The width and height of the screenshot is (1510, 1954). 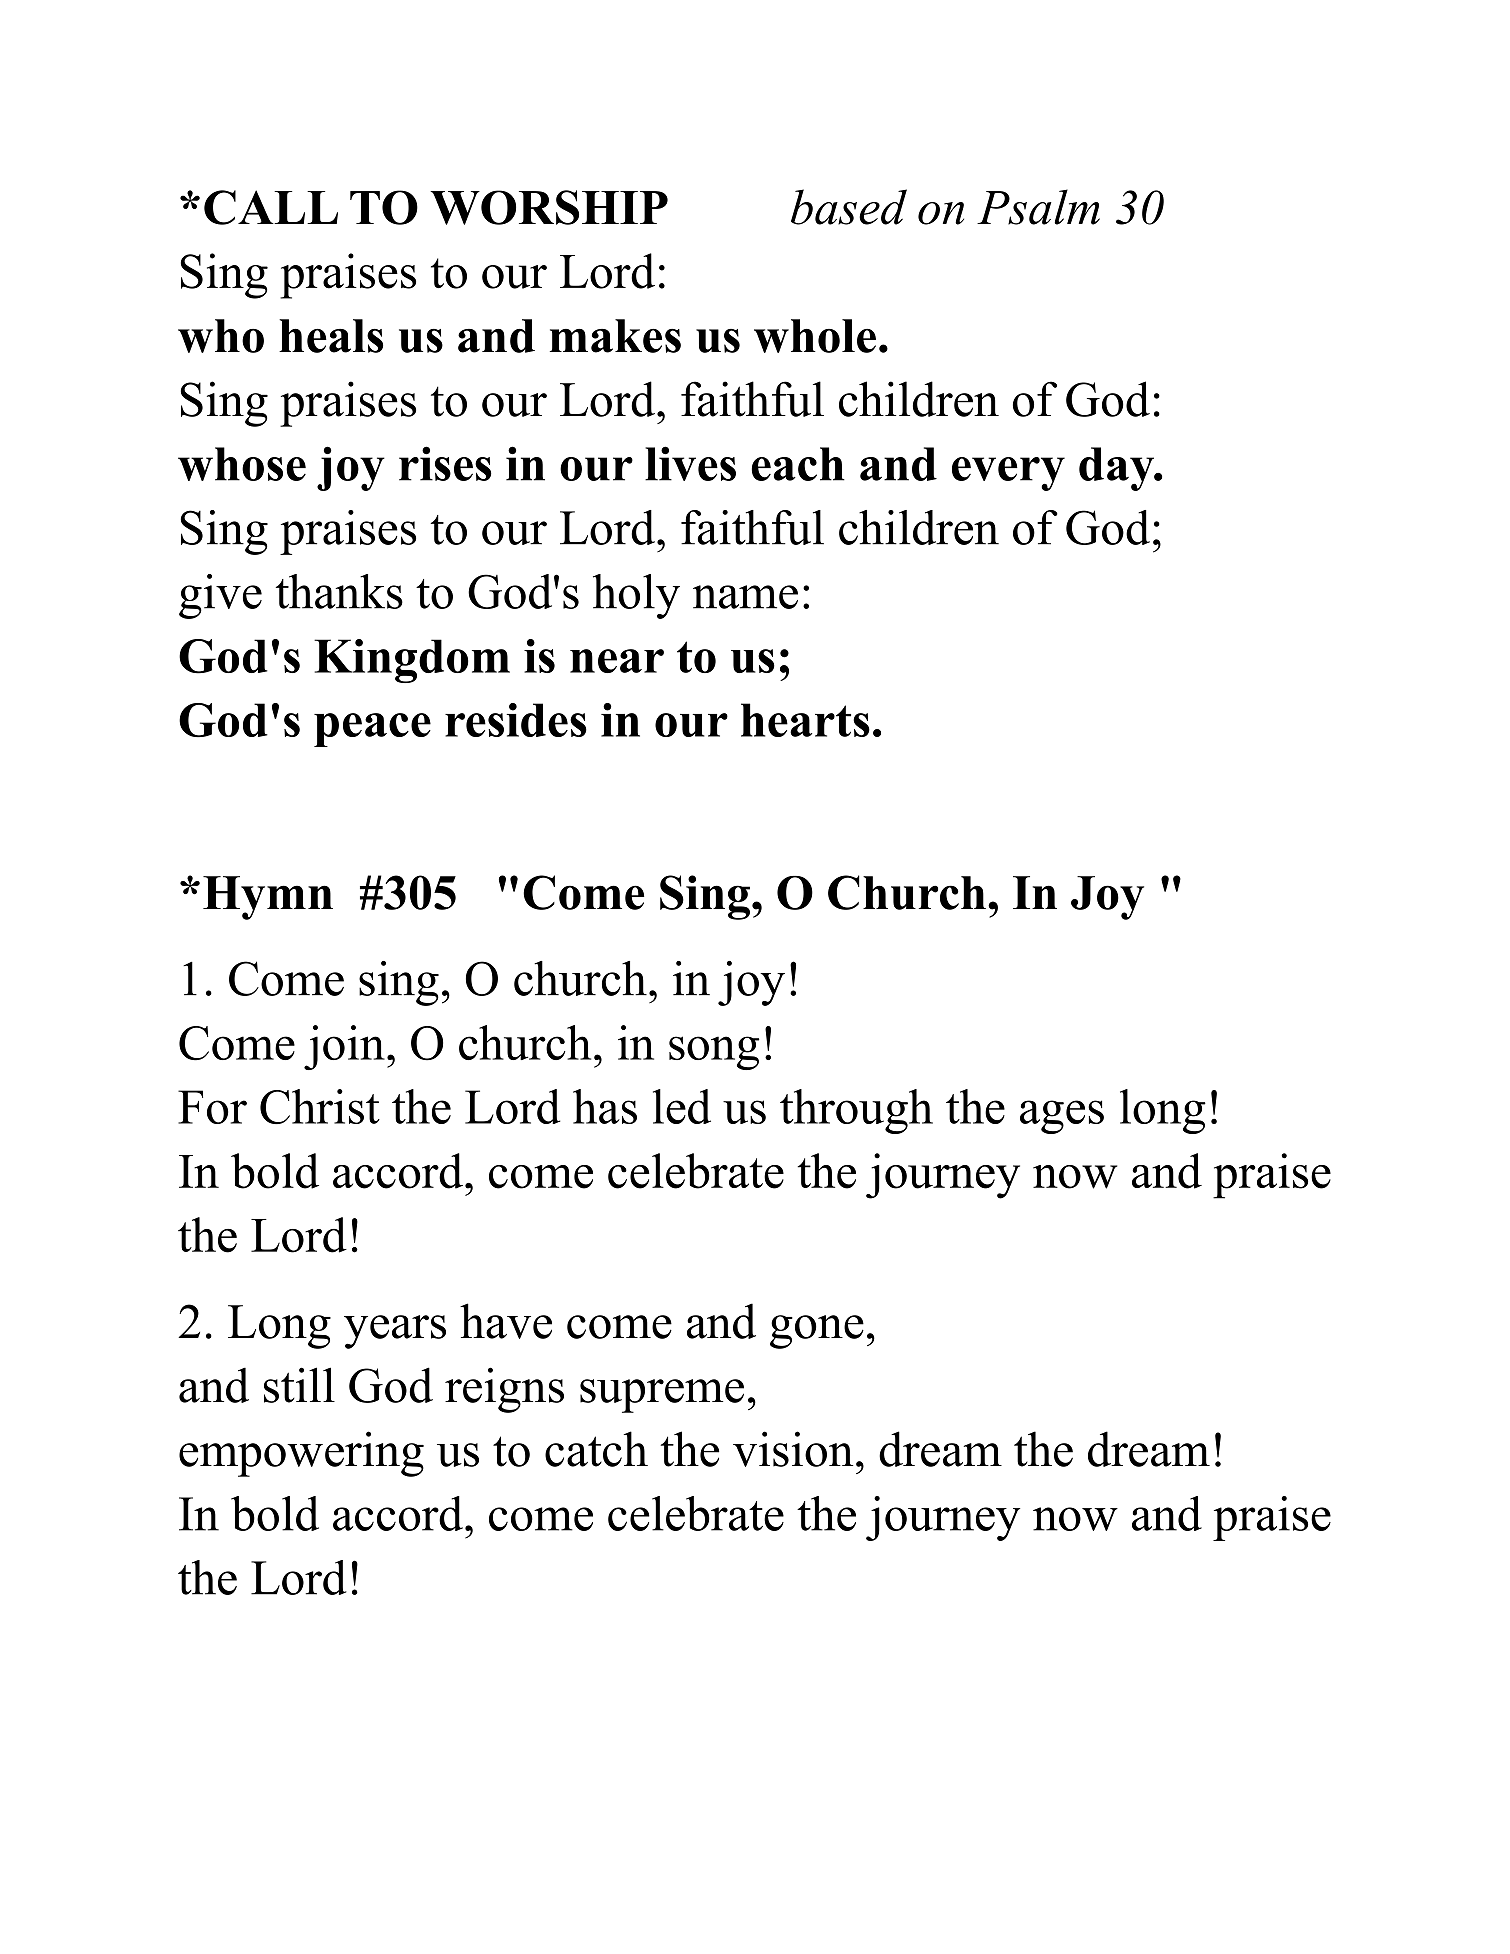 What do you see at coordinates (636, 596) in the screenshot?
I see `holy` at bounding box center [636, 596].
